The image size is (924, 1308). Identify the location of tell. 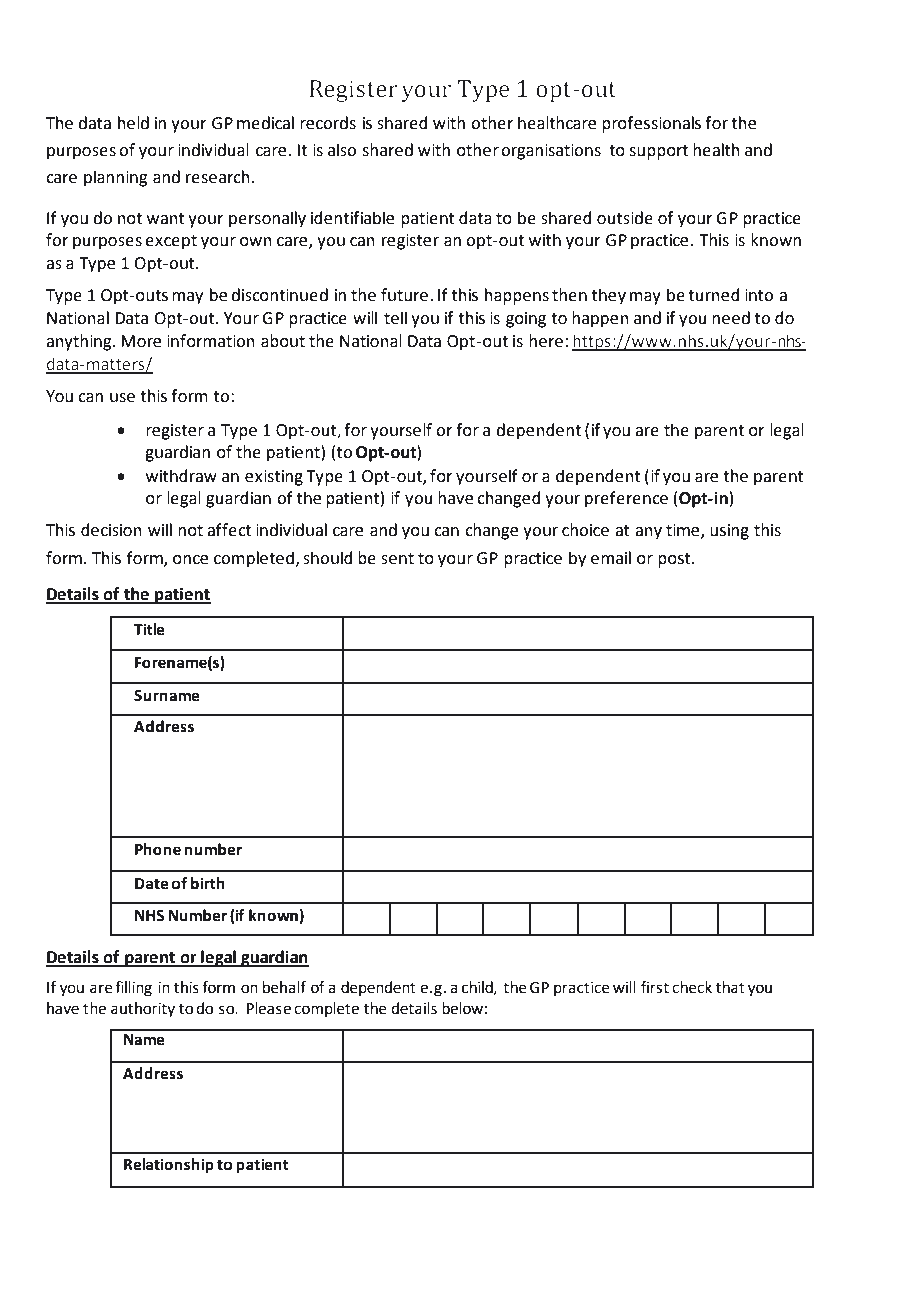
(395, 318).
